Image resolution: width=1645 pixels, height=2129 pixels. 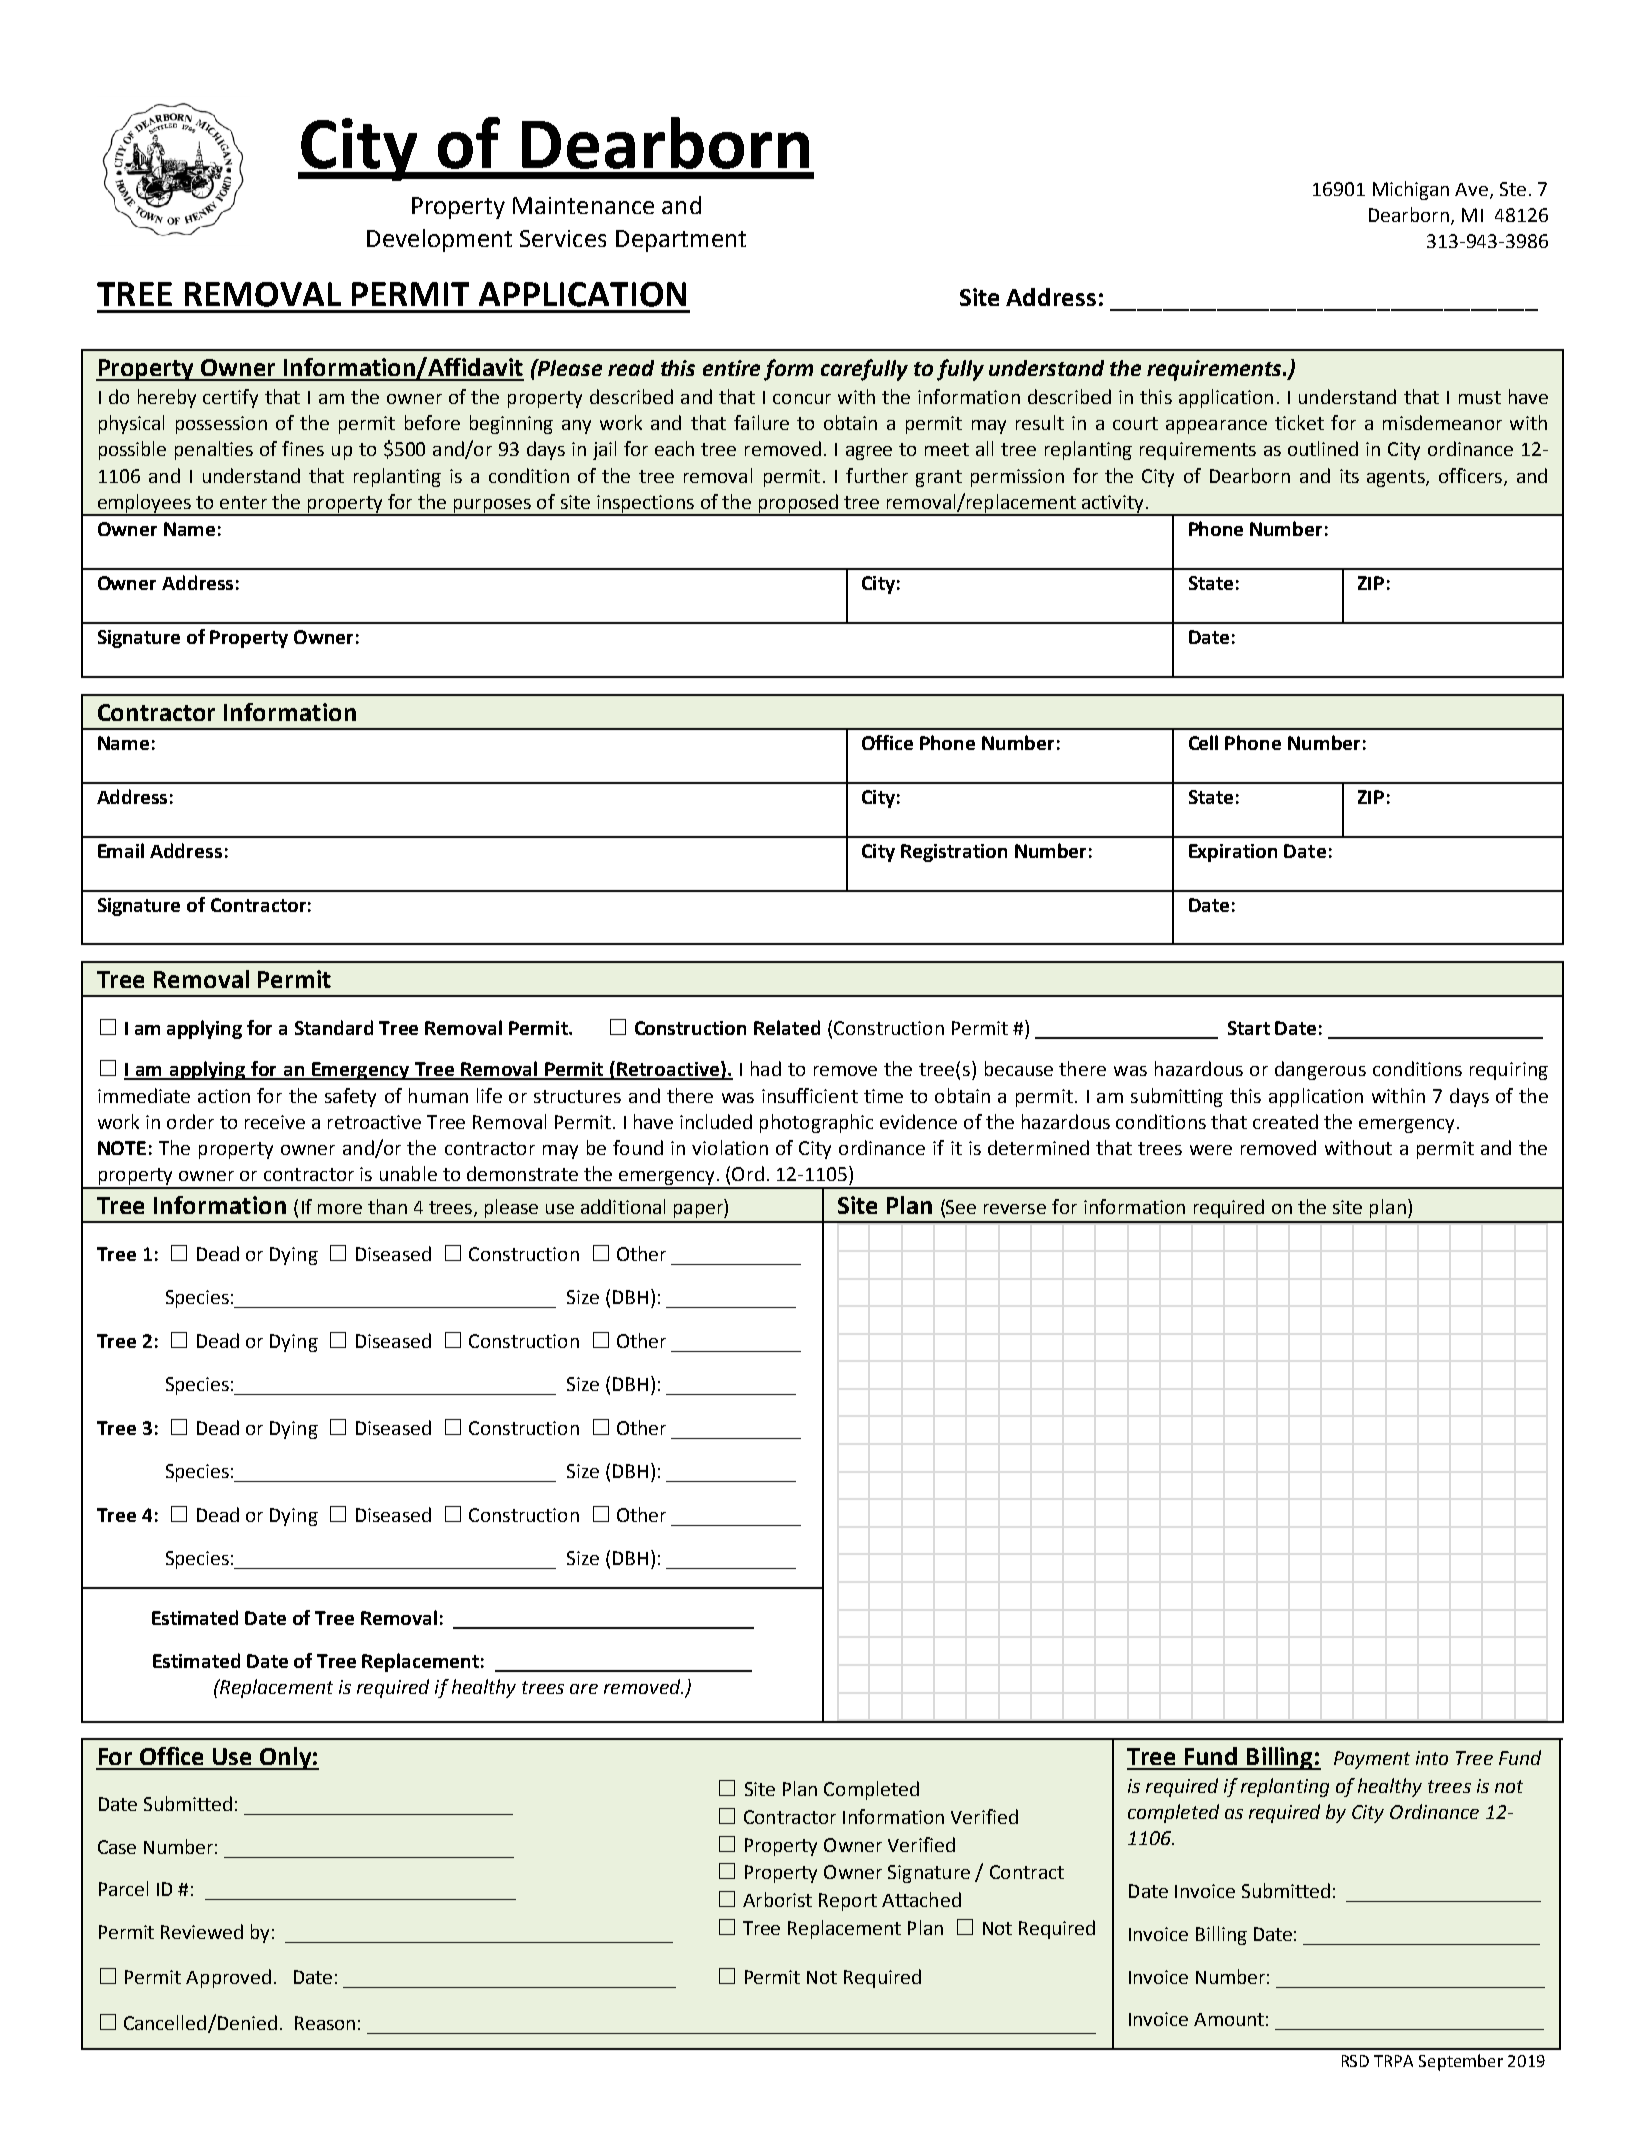 What do you see at coordinates (848, 1902) in the screenshot?
I see `Report` at bounding box center [848, 1902].
